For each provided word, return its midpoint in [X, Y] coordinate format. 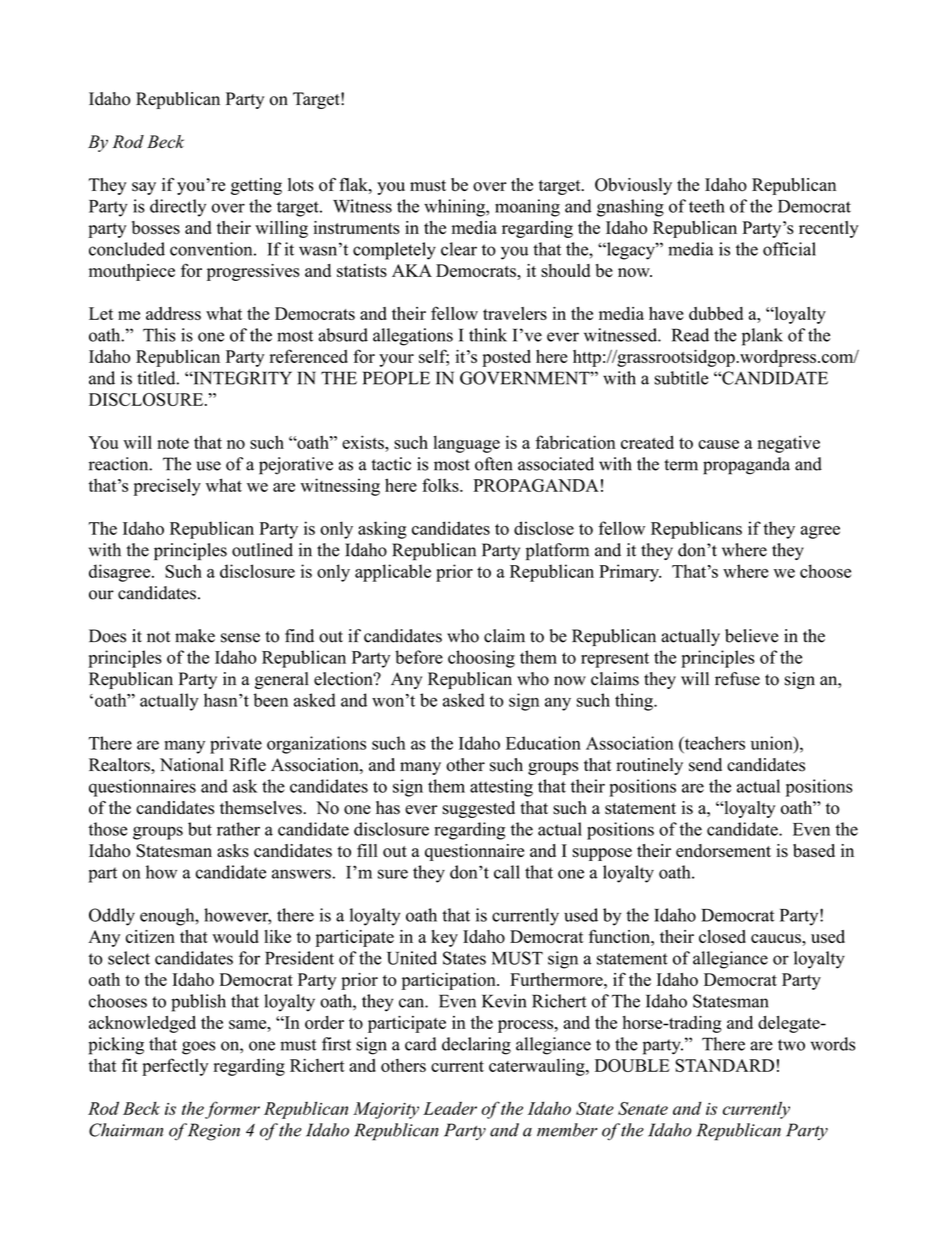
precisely [167, 487]
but [200, 829]
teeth [707, 206]
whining [455, 208]
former [232, 1110]
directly [178, 208]
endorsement [723, 851]
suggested [478, 809]
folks [441, 485]
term [681, 465]
